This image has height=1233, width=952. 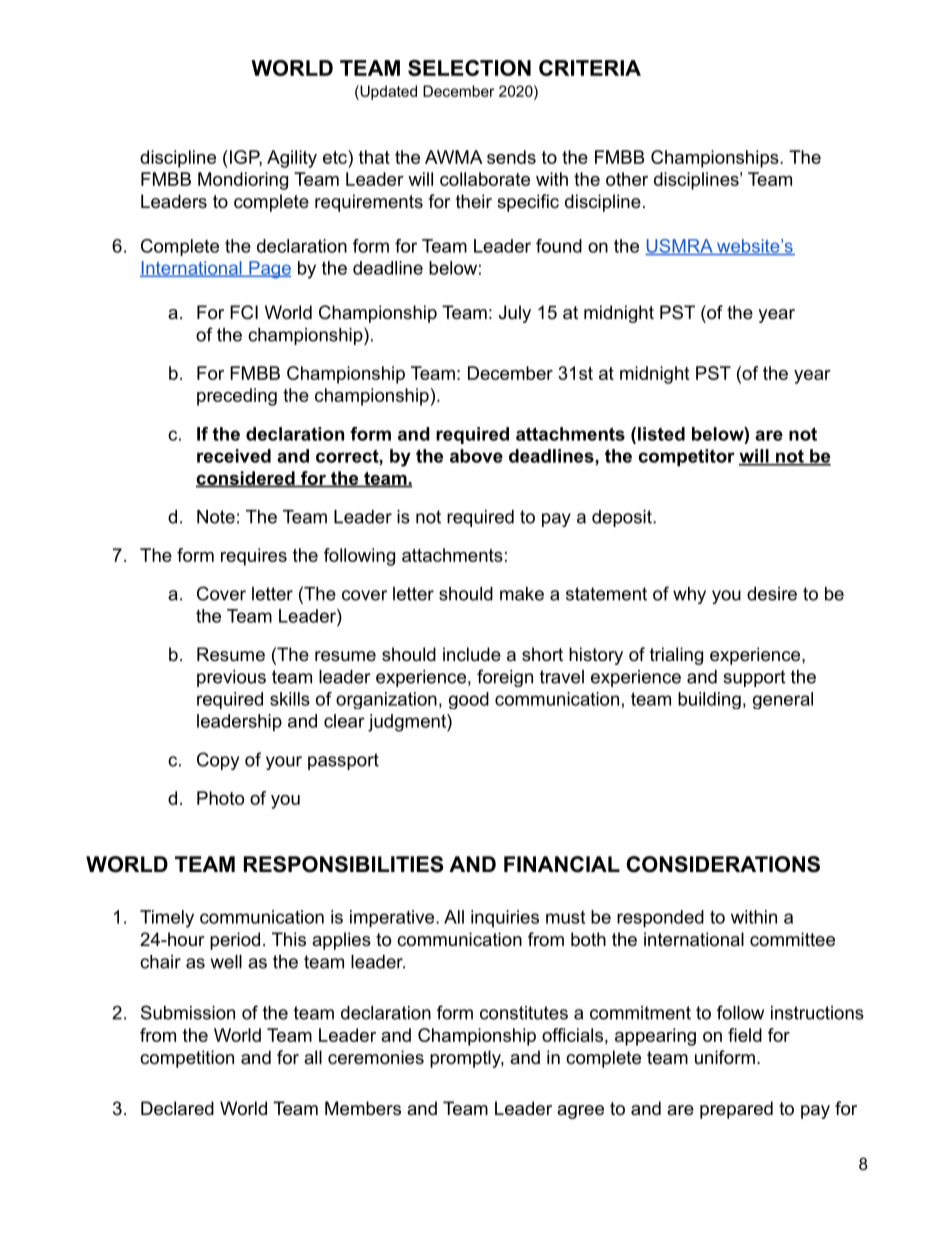 What do you see at coordinates (515, 314) in the image?
I see `July` at bounding box center [515, 314].
